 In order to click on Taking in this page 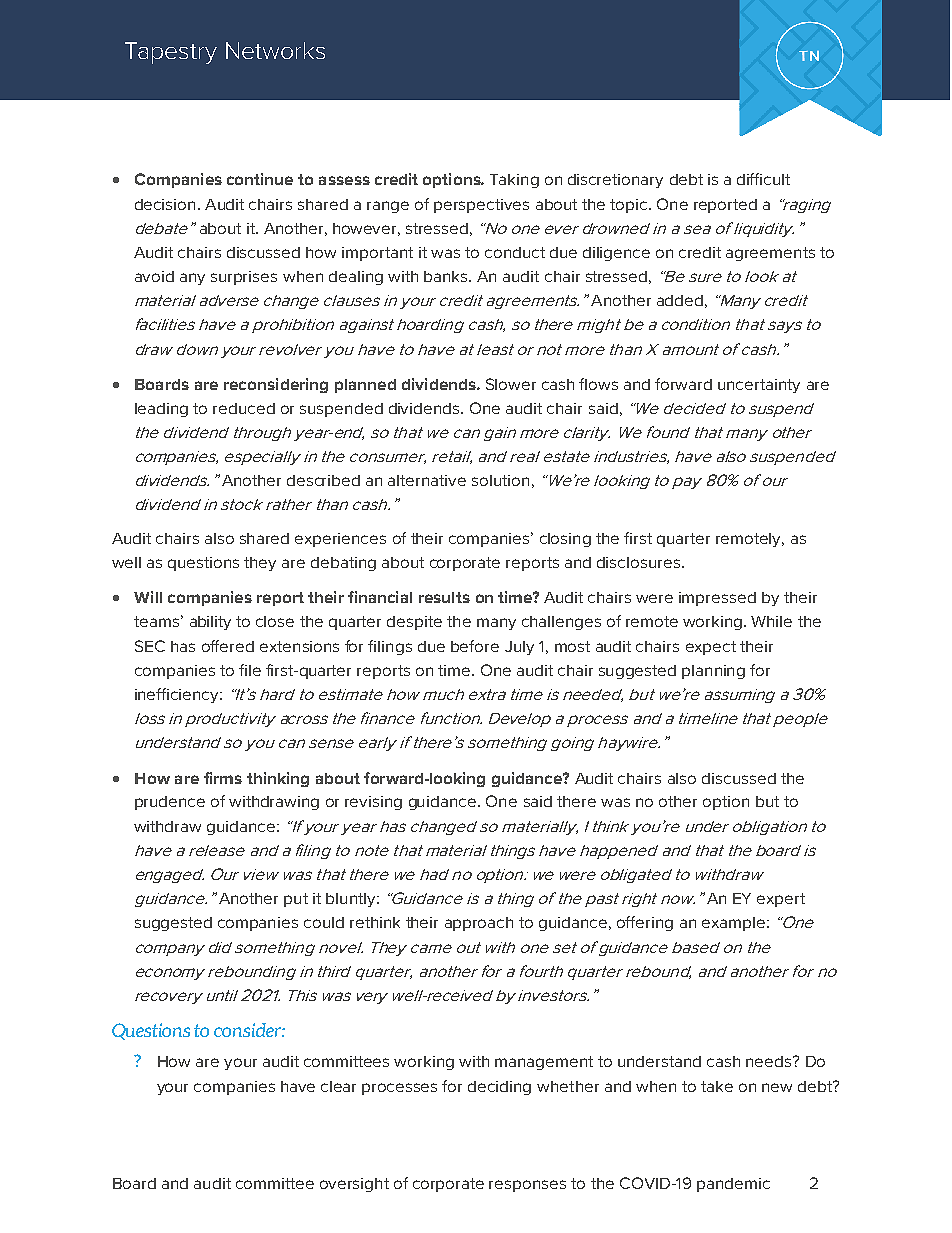, I will do `click(514, 181)`.
